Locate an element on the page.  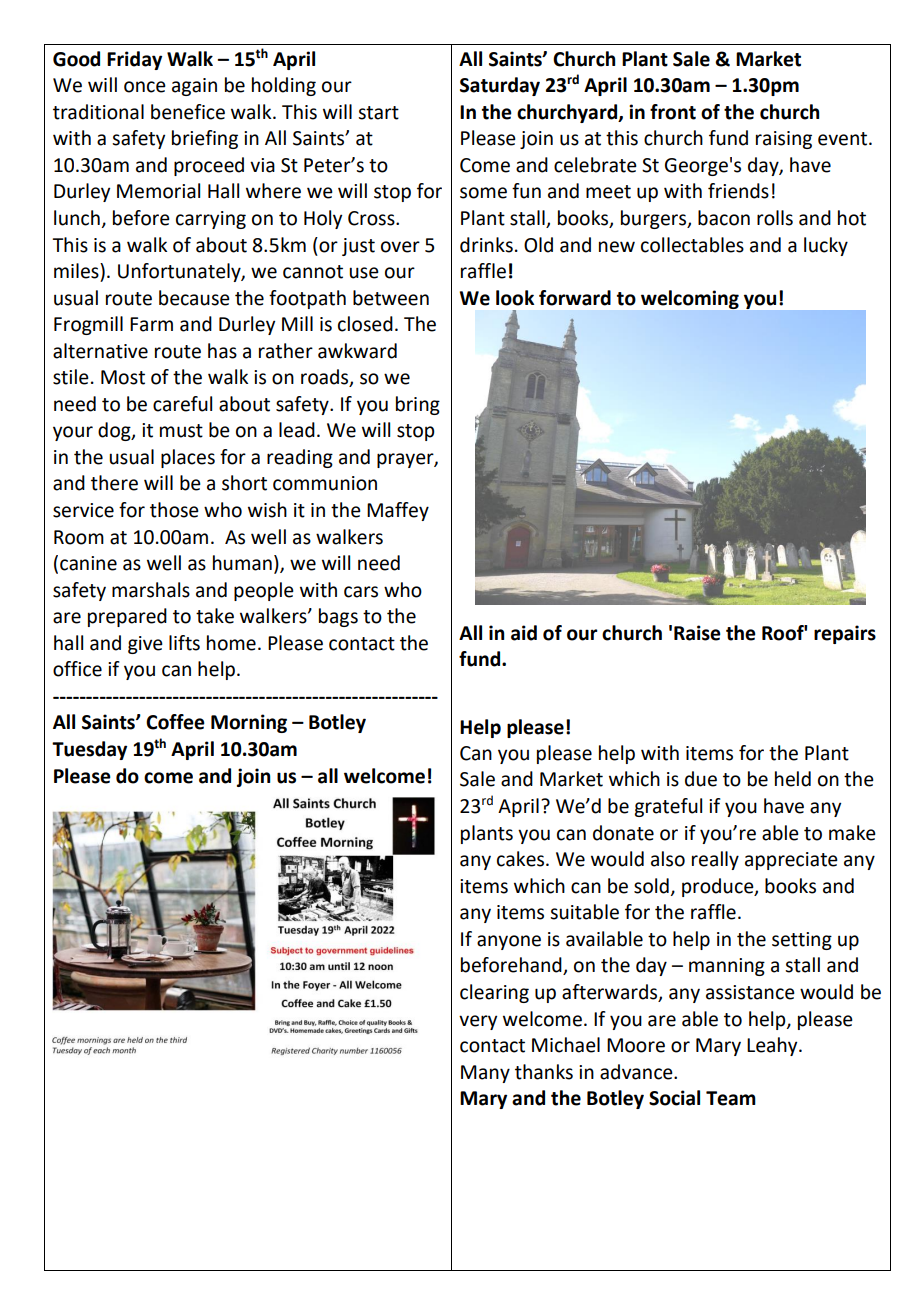
marshals is located at coordinates (151, 590).
